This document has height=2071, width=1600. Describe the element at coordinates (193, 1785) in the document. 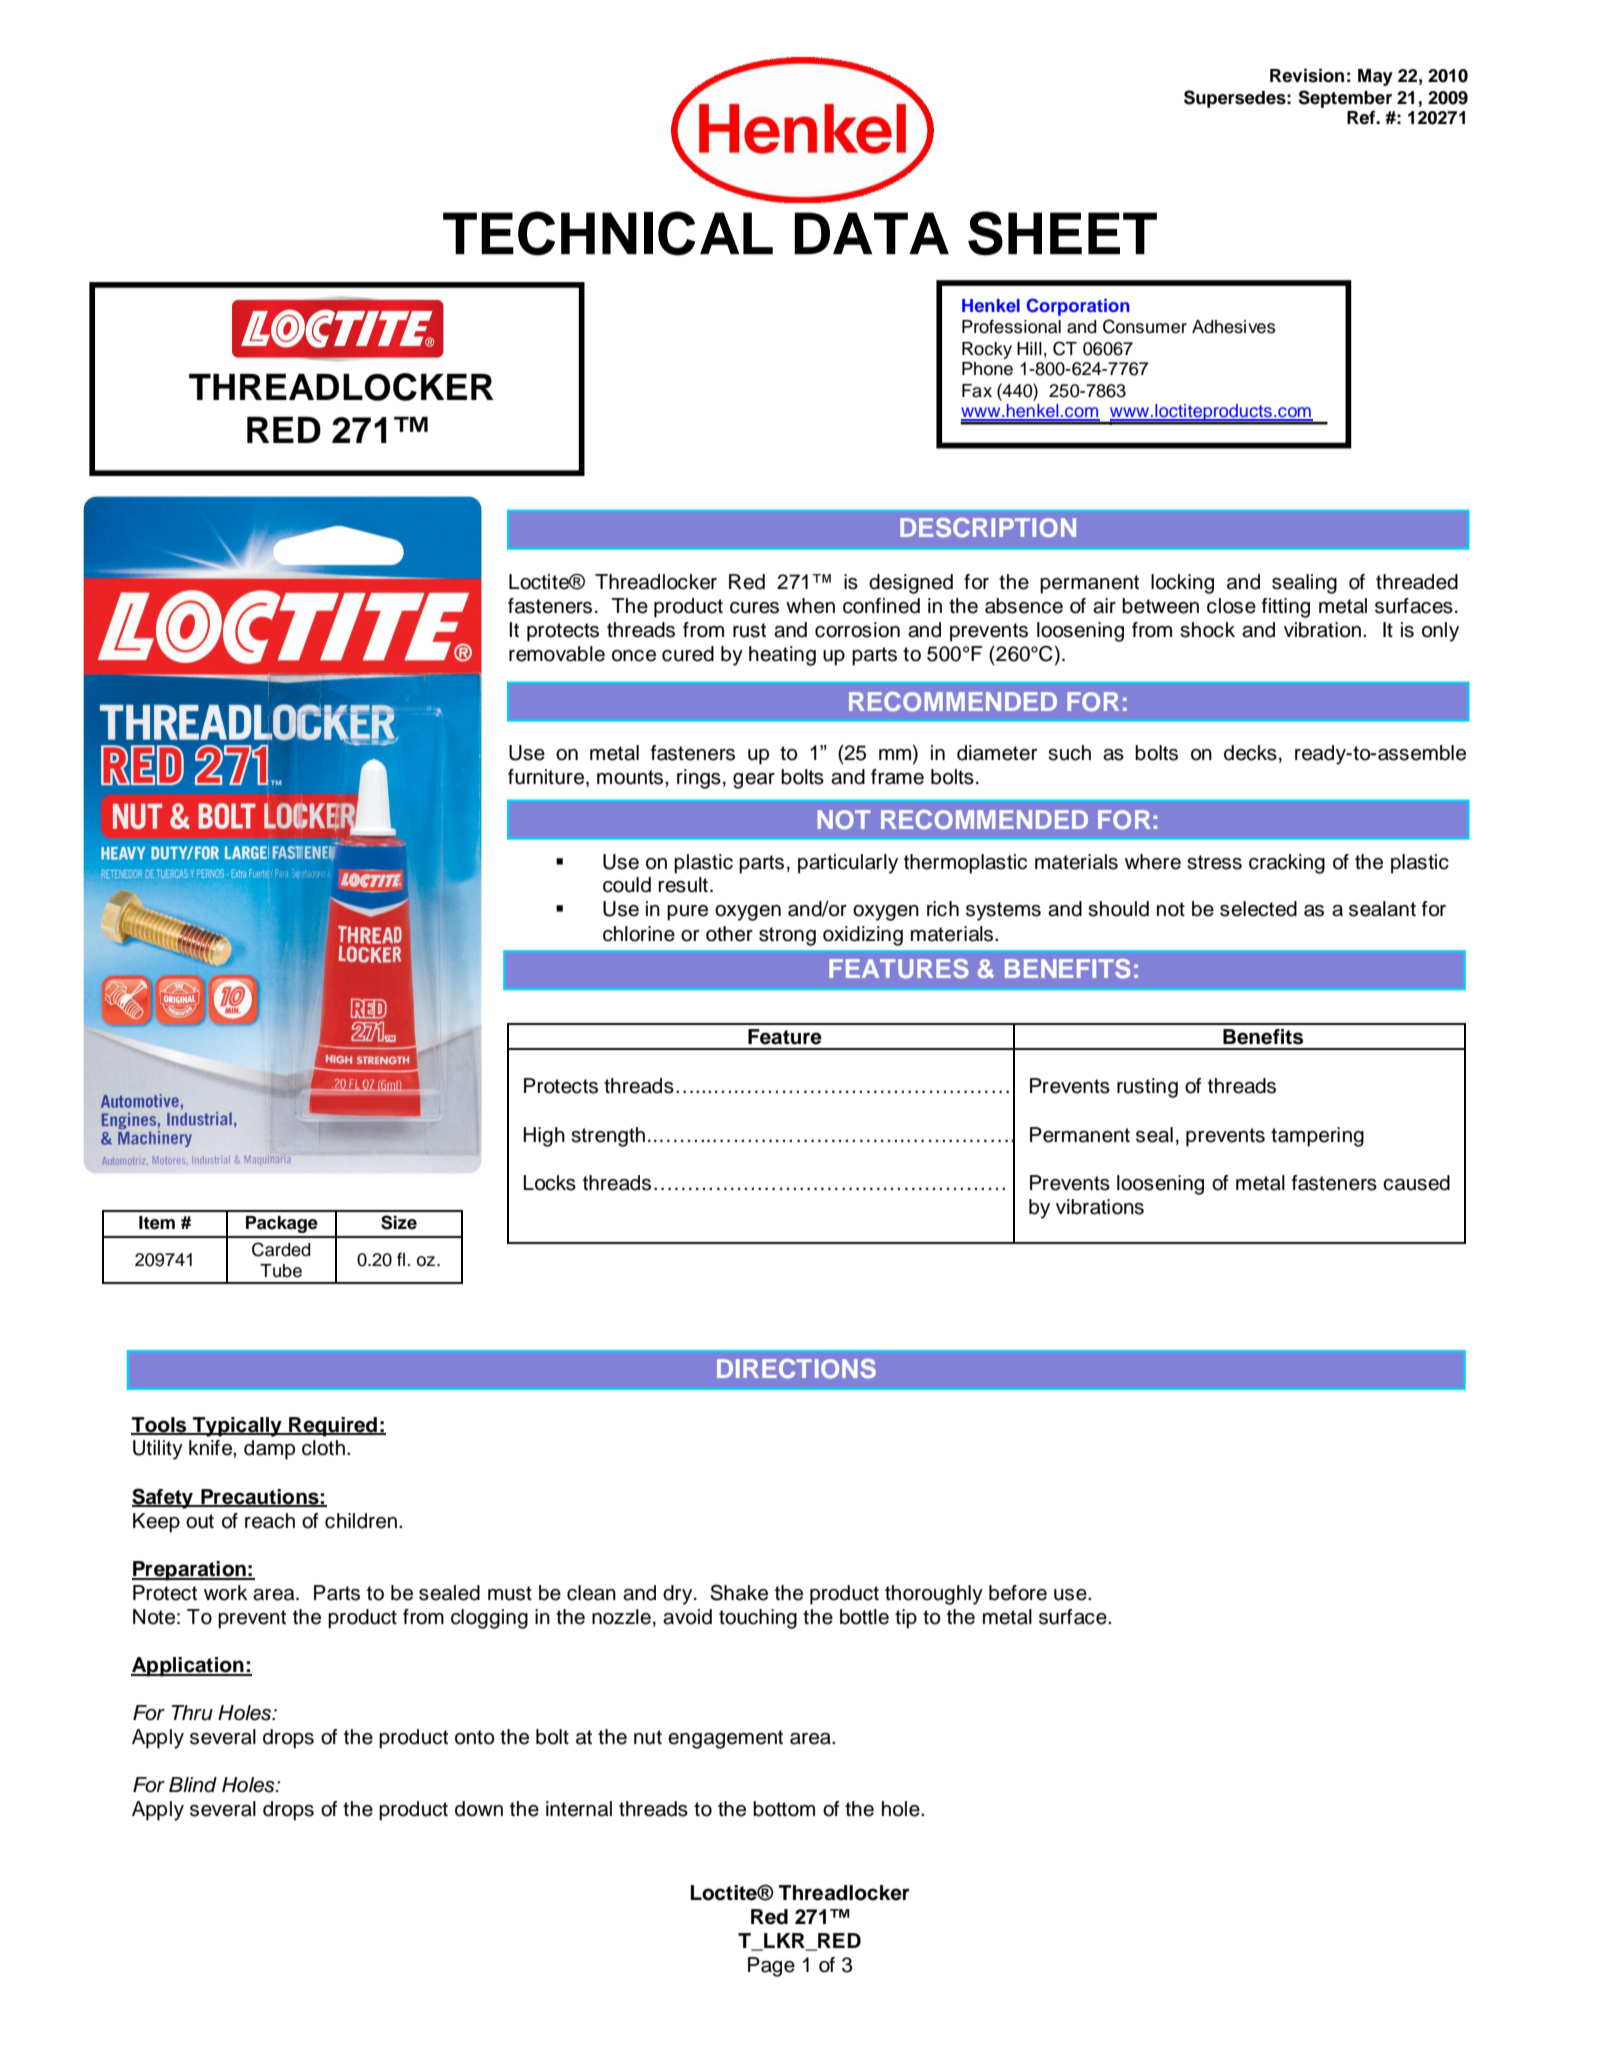

I see `Blind` at that location.
